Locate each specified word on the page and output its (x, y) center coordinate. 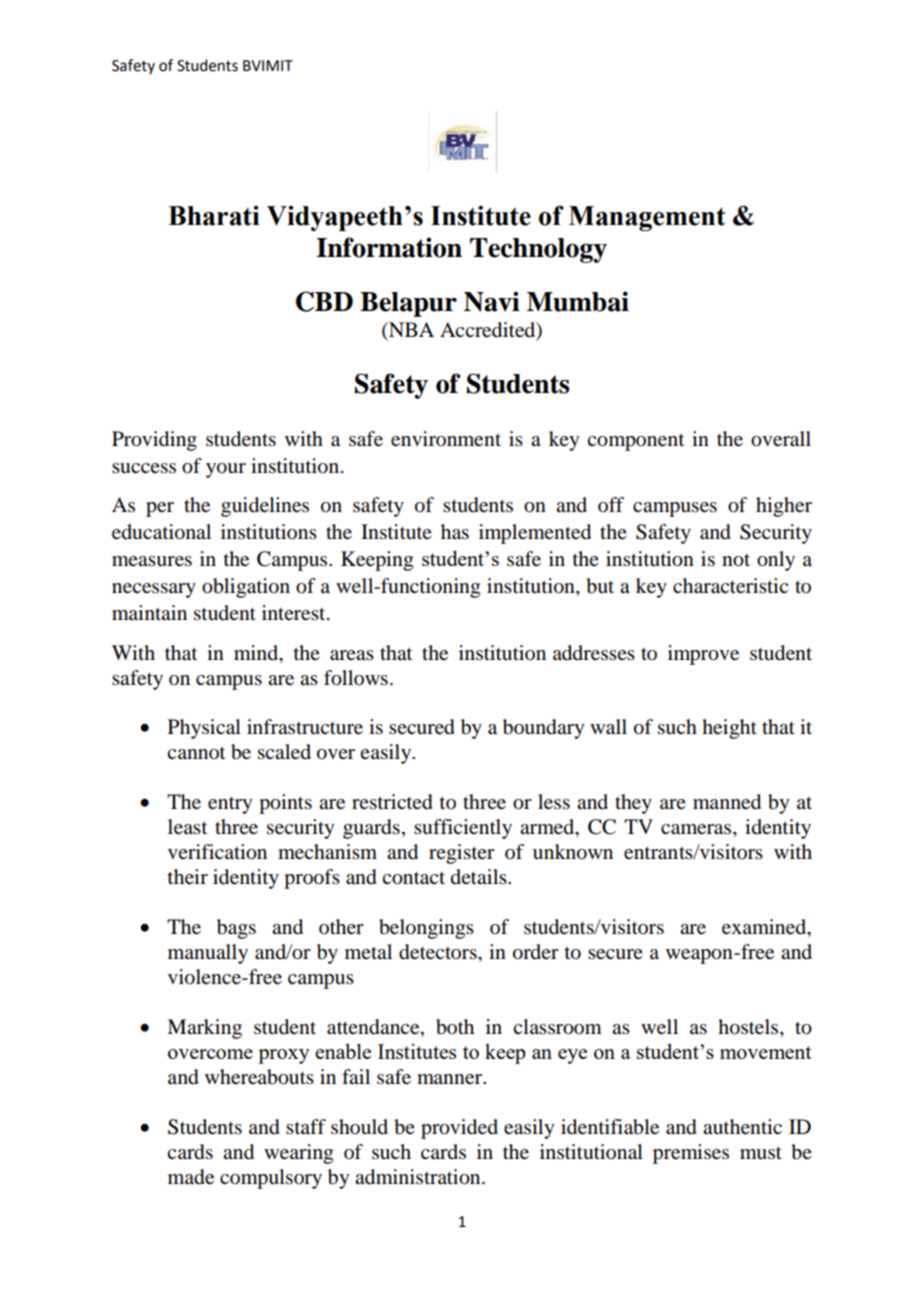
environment (446, 439)
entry (230, 805)
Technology (538, 250)
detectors (439, 952)
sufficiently (463, 829)
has (455, 532)
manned (727, 802)
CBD (324, 301)
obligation (246, 588)
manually (208, 954)
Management (647, 218)
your (226, 470)
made (191, 1177)
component (635, 442)
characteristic (730, 586)
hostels (749, 1028)
